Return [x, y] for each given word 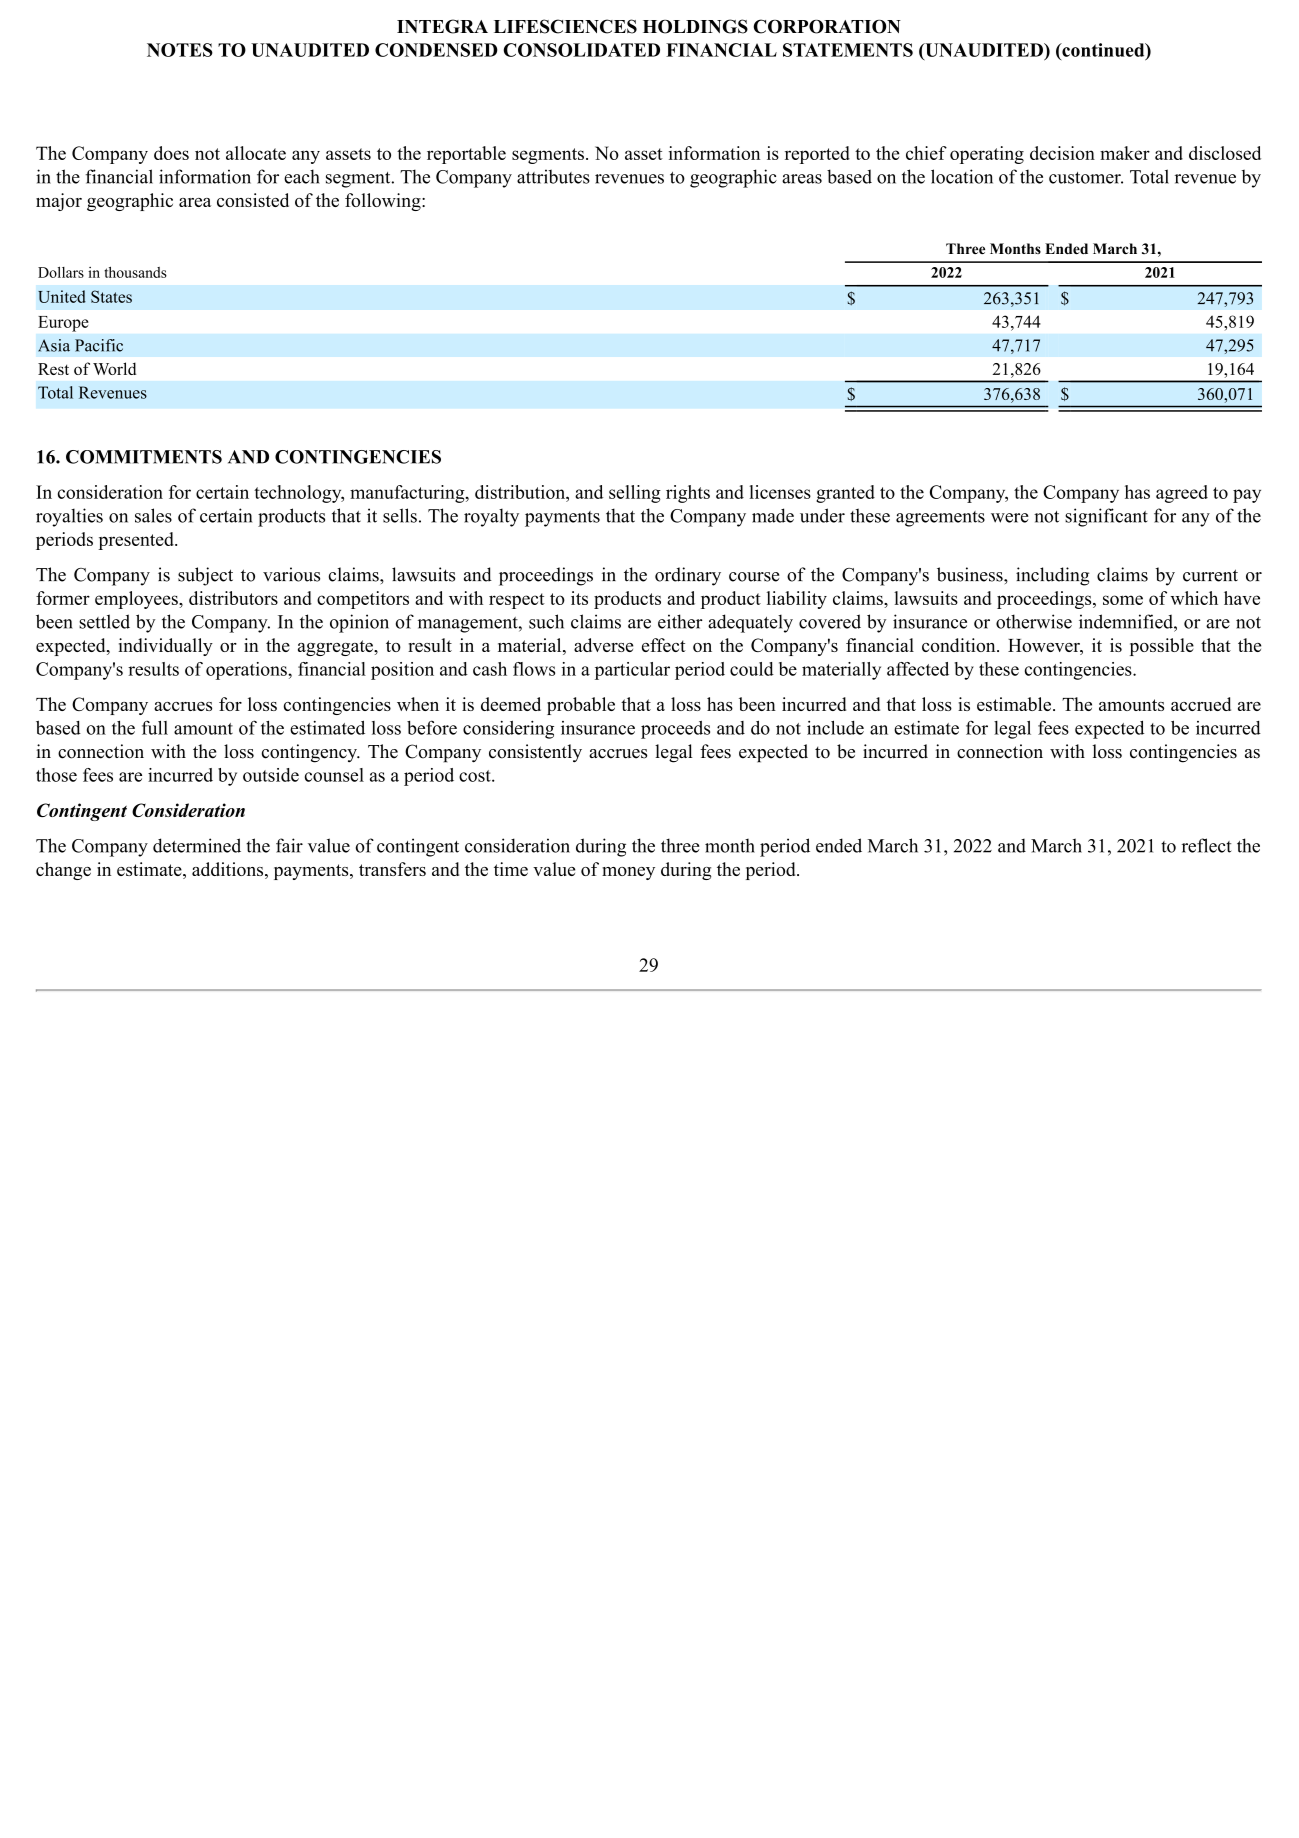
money [628, 873]
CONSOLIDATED [581, 50]
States [111, 296]
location [962, 176]
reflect [1207, 845]
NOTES [180, 50]
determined [197, 845]
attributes [553, 176]
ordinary [688, 576]
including [1052, 576]
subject [205, 576]
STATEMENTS [848, 50]
